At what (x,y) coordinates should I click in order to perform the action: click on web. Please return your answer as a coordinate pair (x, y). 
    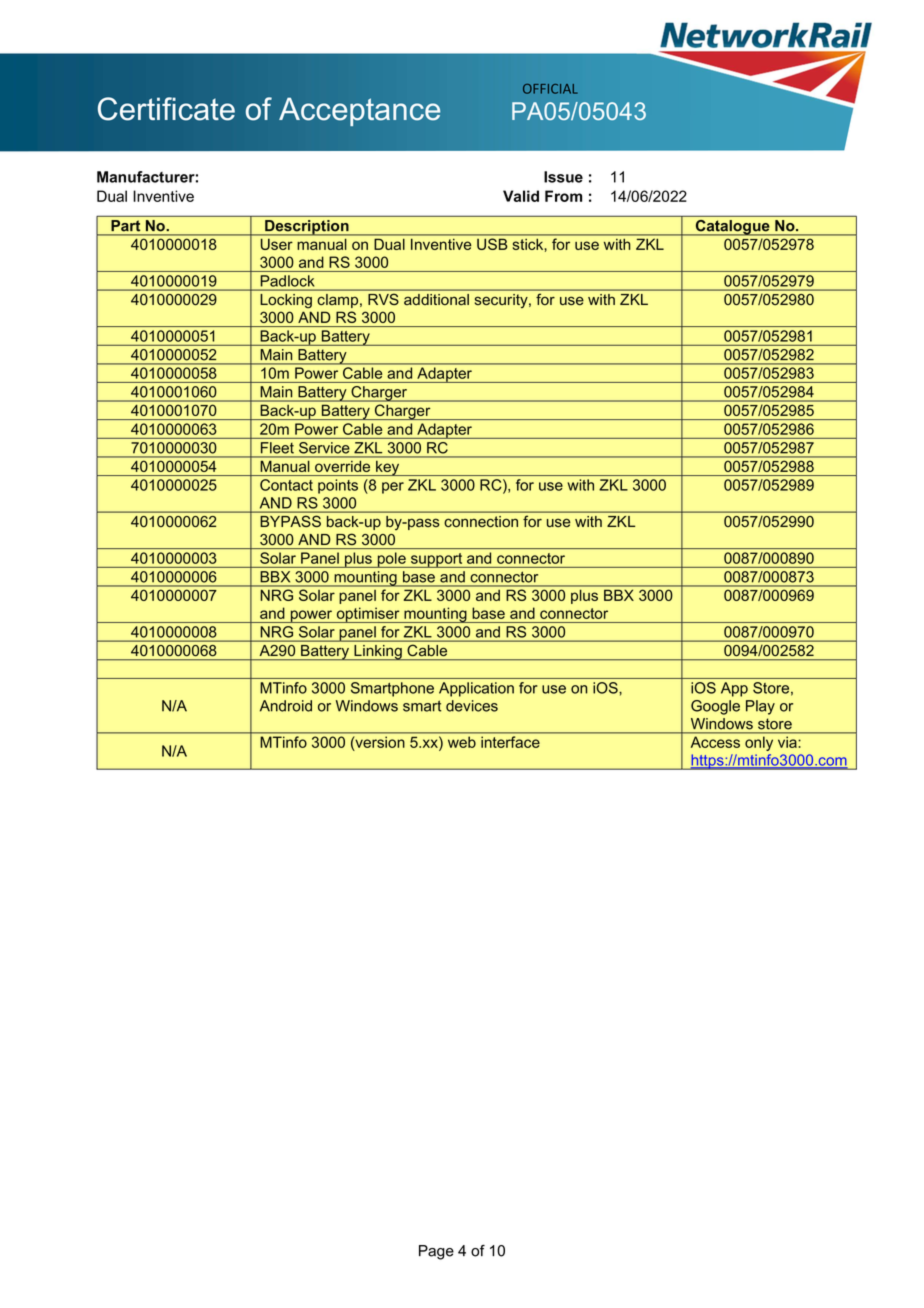
    Looking at the image, I should click on (462, 742).
